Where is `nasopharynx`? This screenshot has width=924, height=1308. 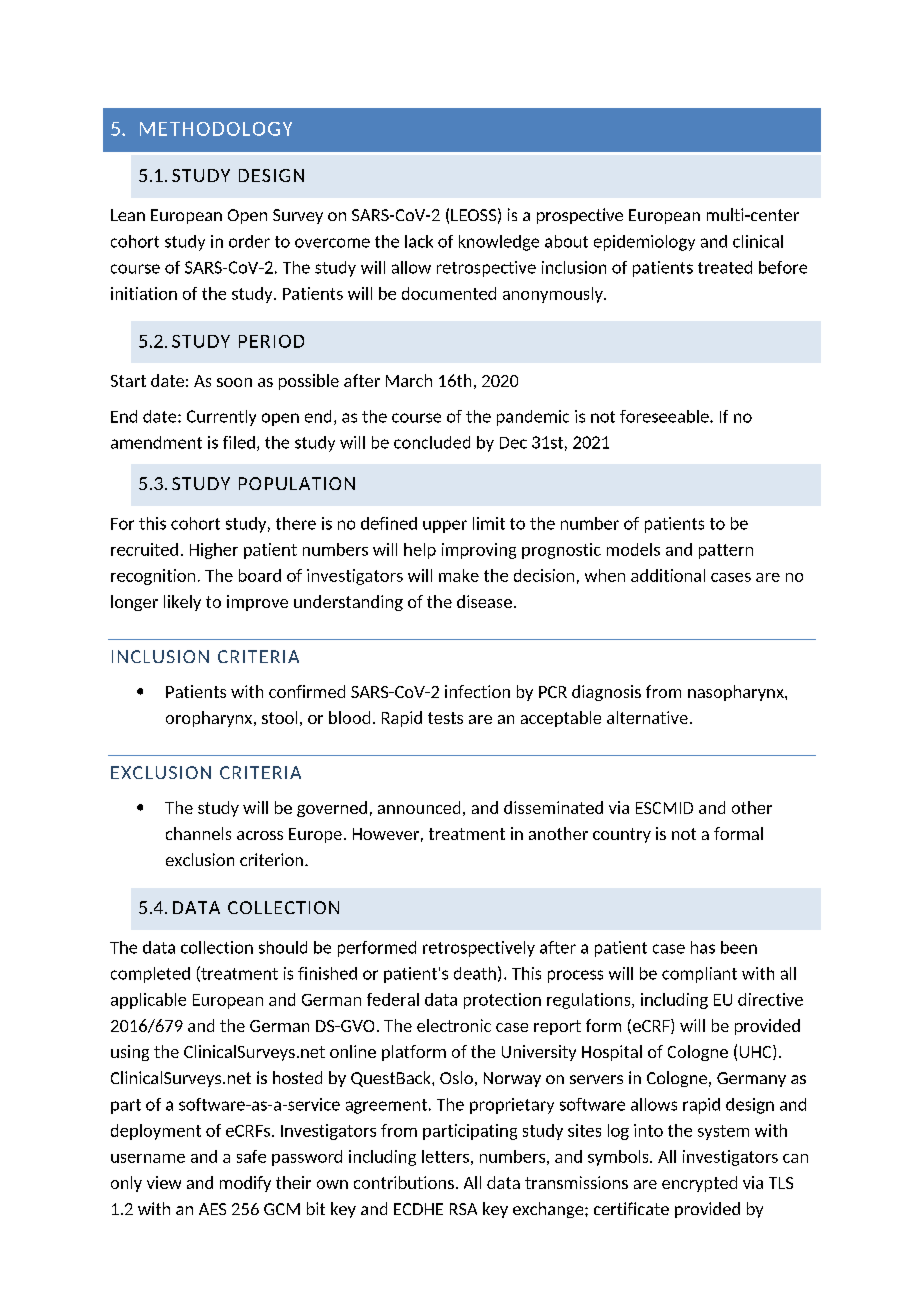 nasopharynx is located at coordinates (737, 693).
